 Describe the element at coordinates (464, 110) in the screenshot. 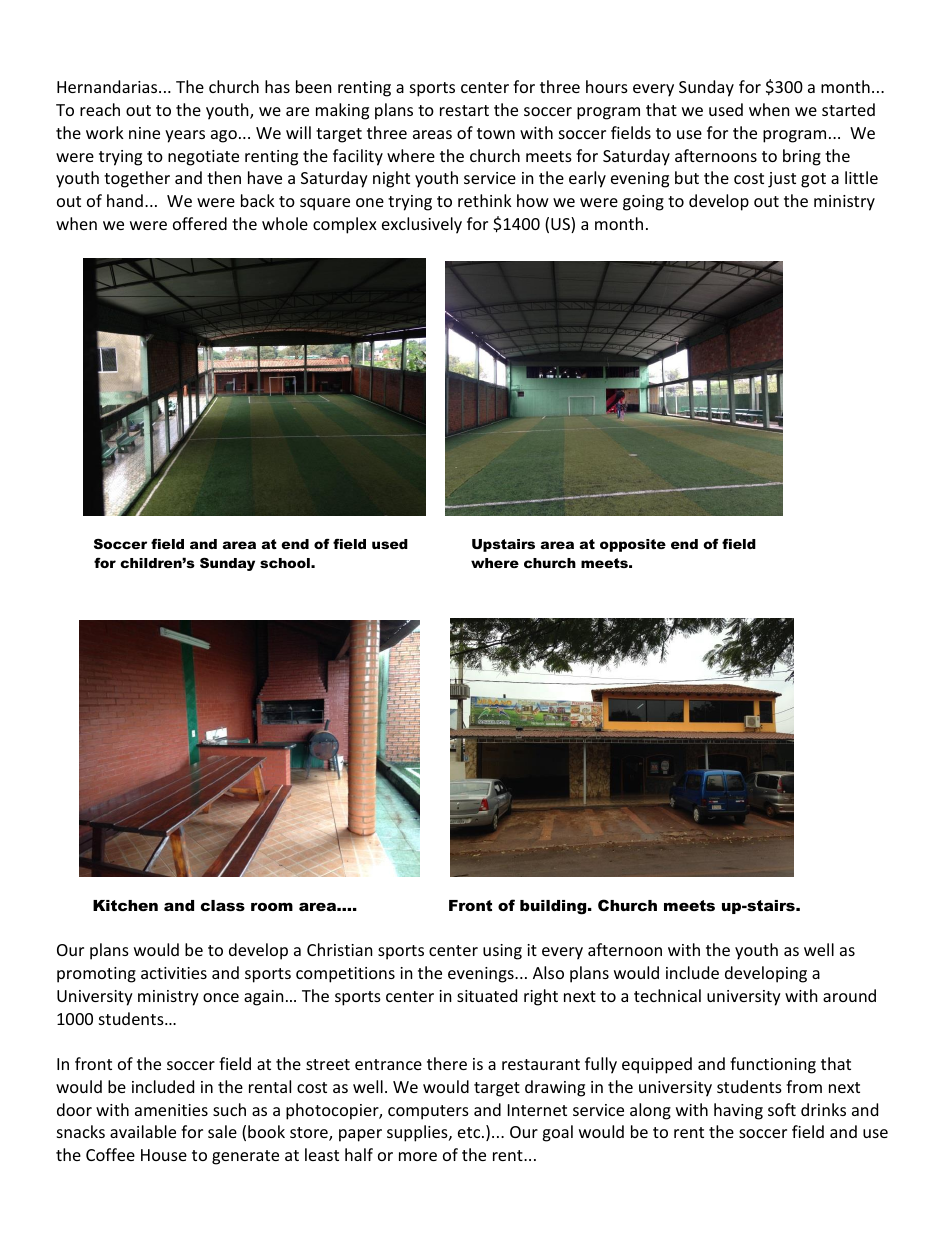

I see `restart` at that location.
